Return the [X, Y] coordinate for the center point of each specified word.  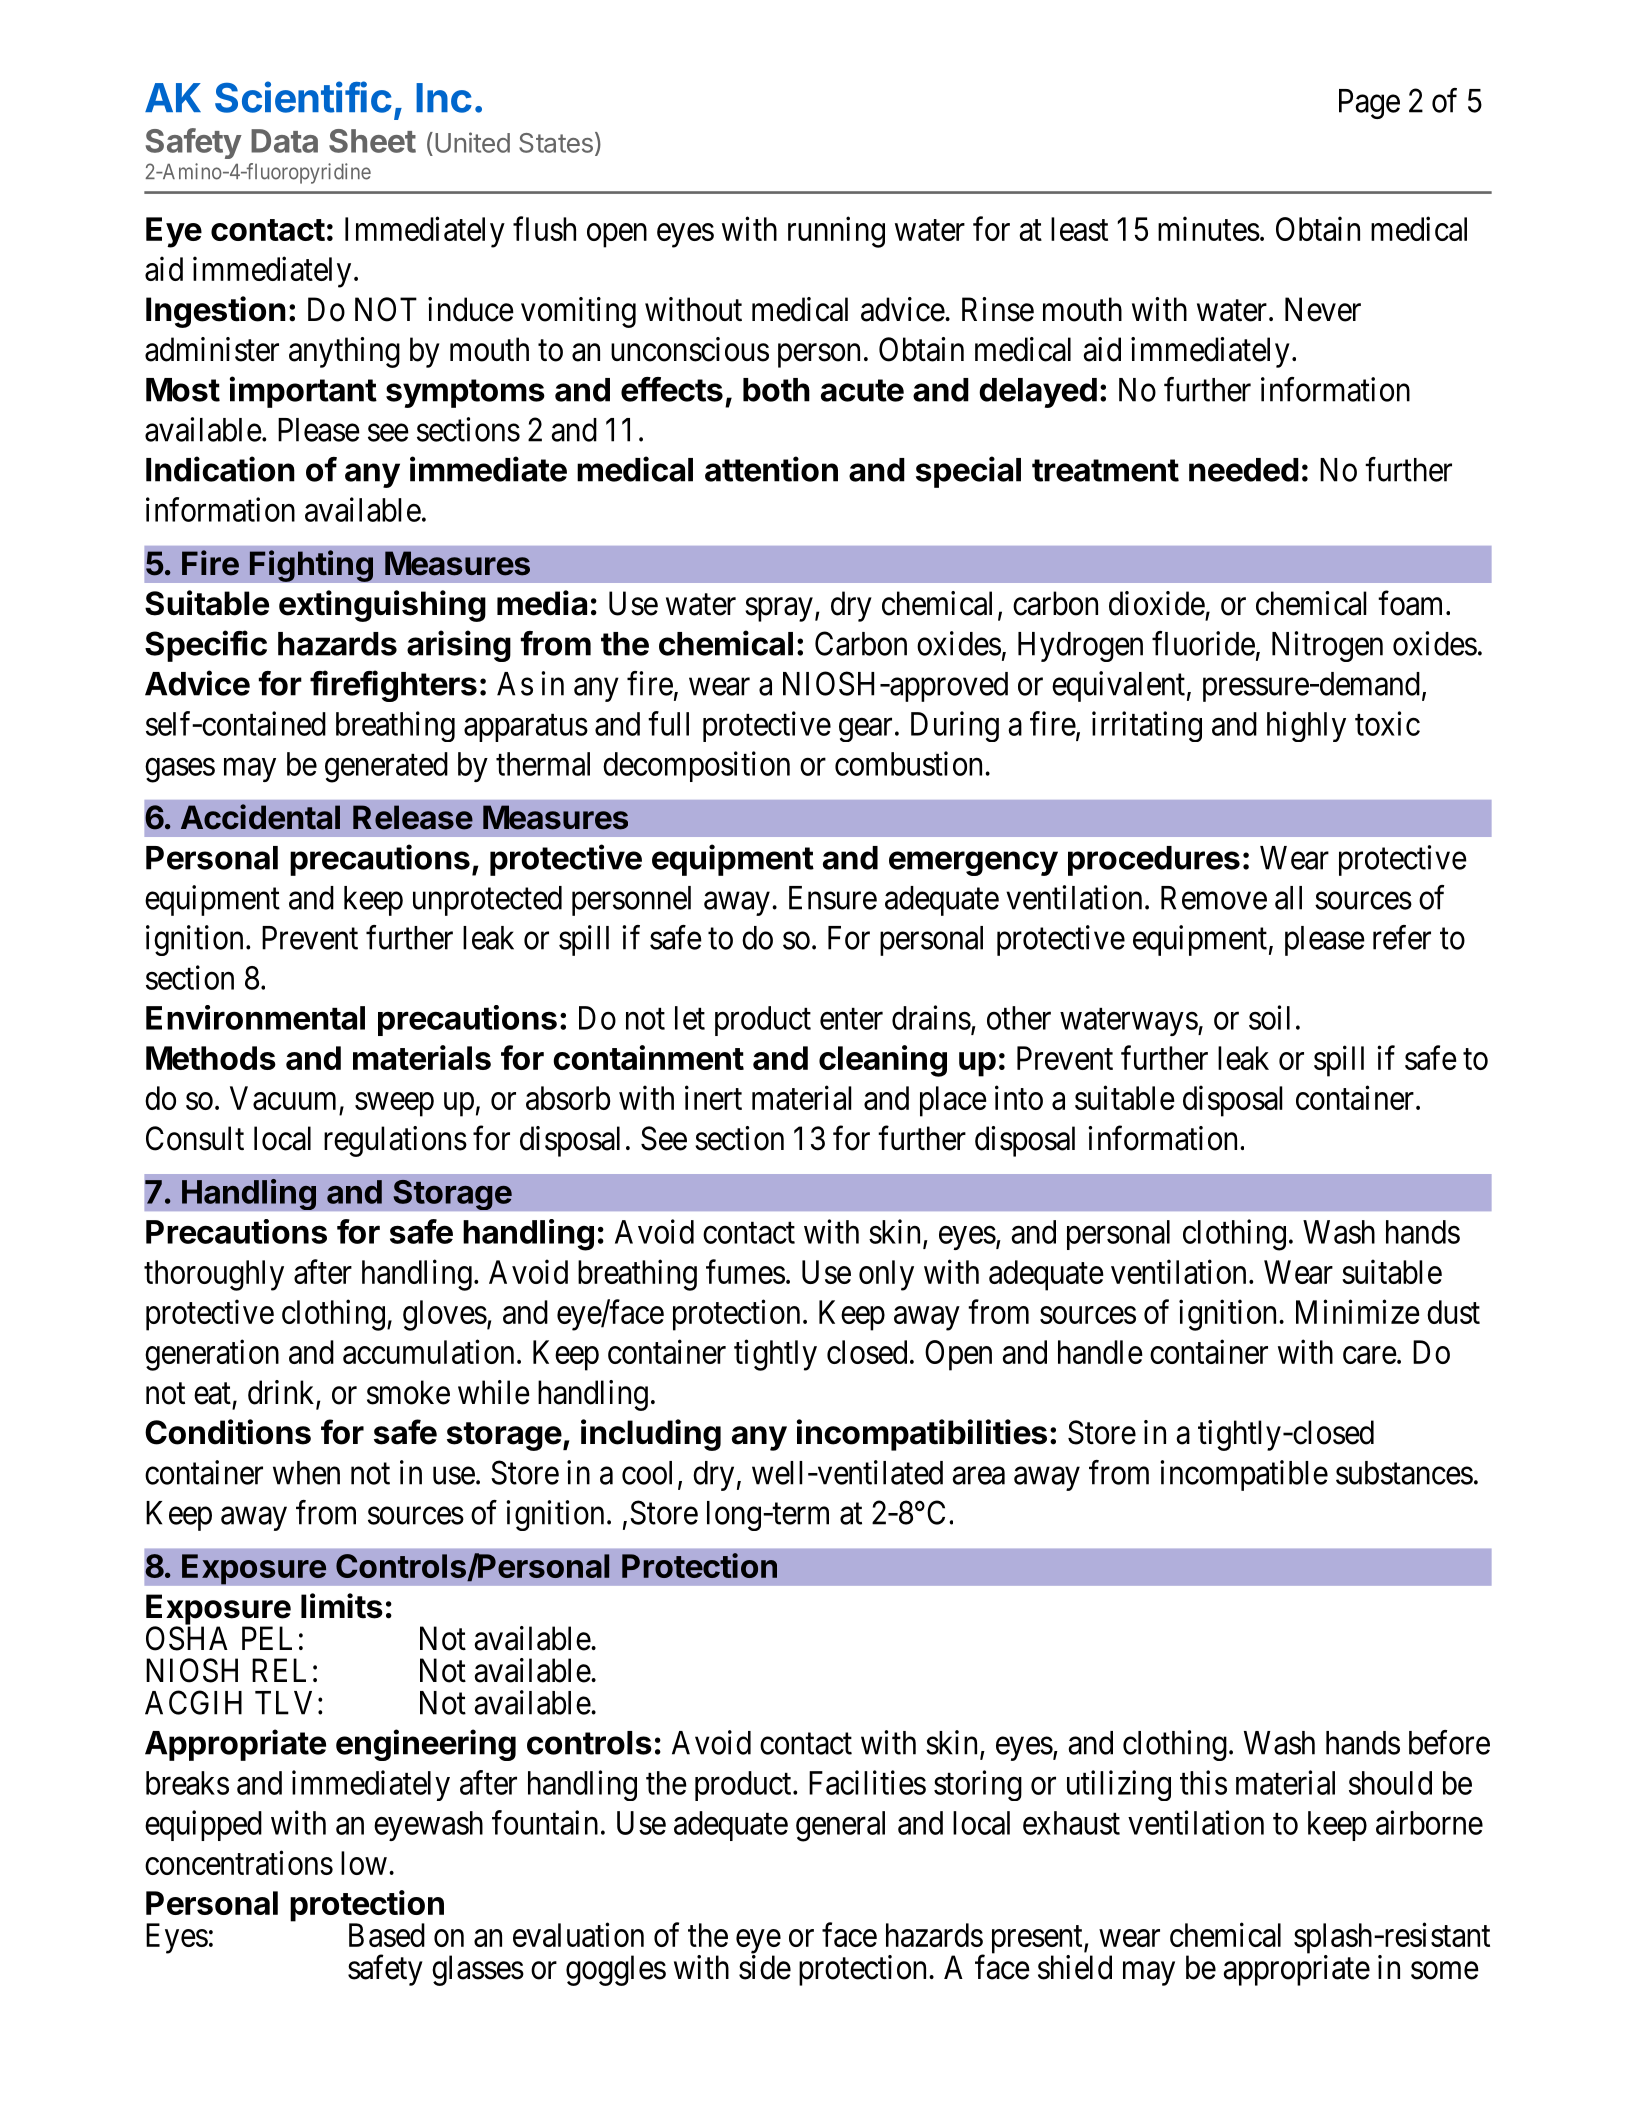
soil [1269, 1017]
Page [1369, 104]
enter [851, 1019]
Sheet [372, 141]
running [836, 232]
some [1445, 1971]
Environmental [255, 1017]
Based [387, 1935]
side [765, 1967]
